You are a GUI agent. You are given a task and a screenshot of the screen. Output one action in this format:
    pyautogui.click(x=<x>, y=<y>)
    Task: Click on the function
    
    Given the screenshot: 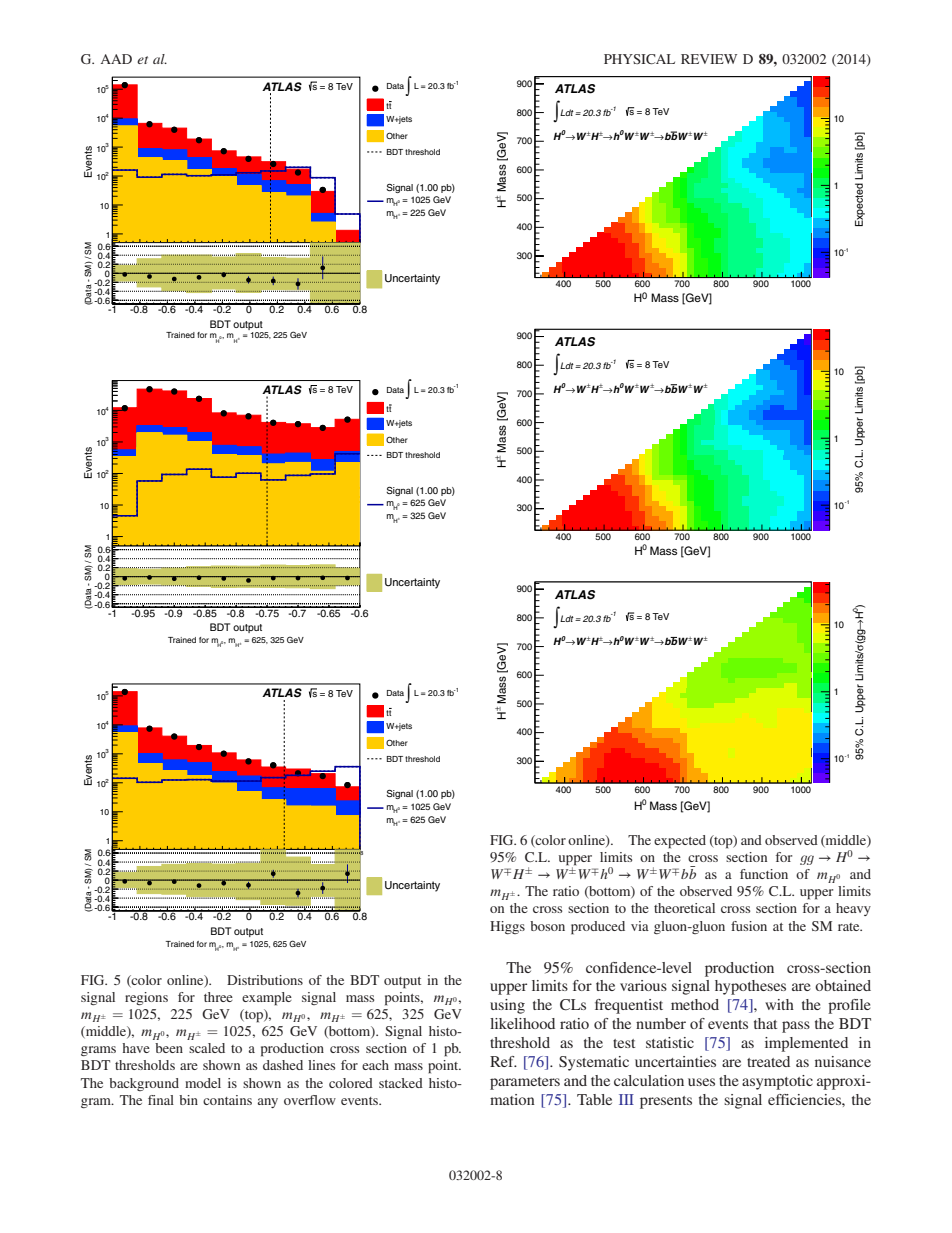 What is the action you would take?
    pyautogui.click(x=764, y=874)
